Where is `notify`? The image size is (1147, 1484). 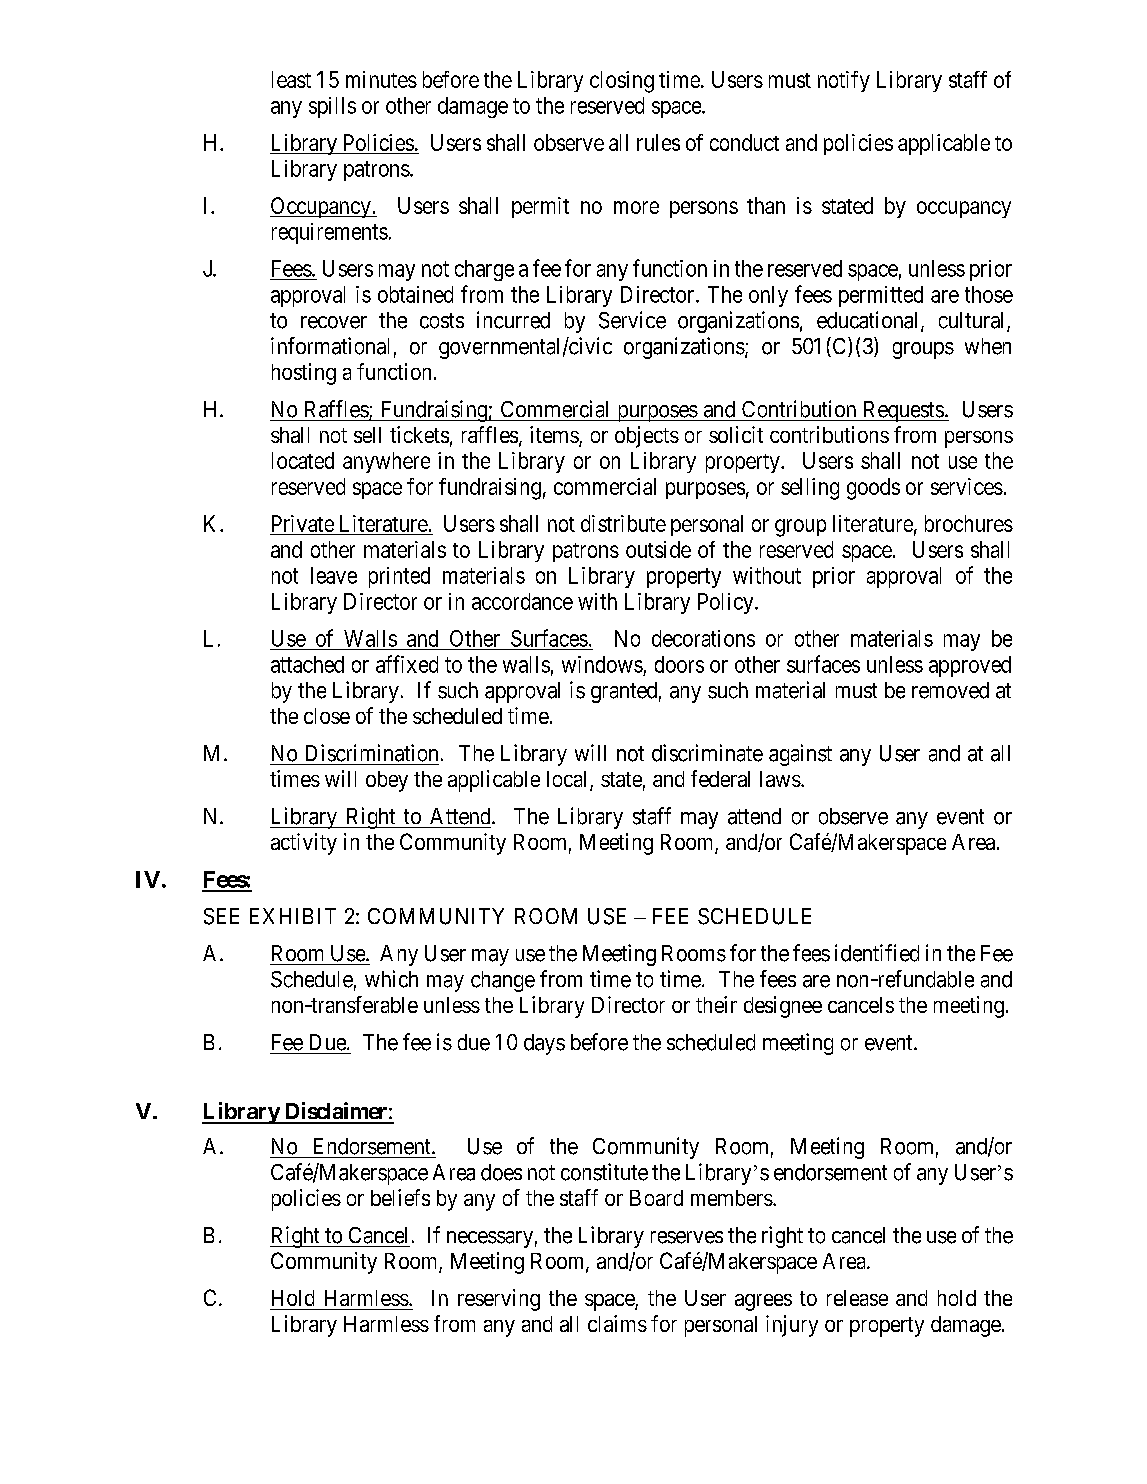
notify is located at coordinates (844, 81).
